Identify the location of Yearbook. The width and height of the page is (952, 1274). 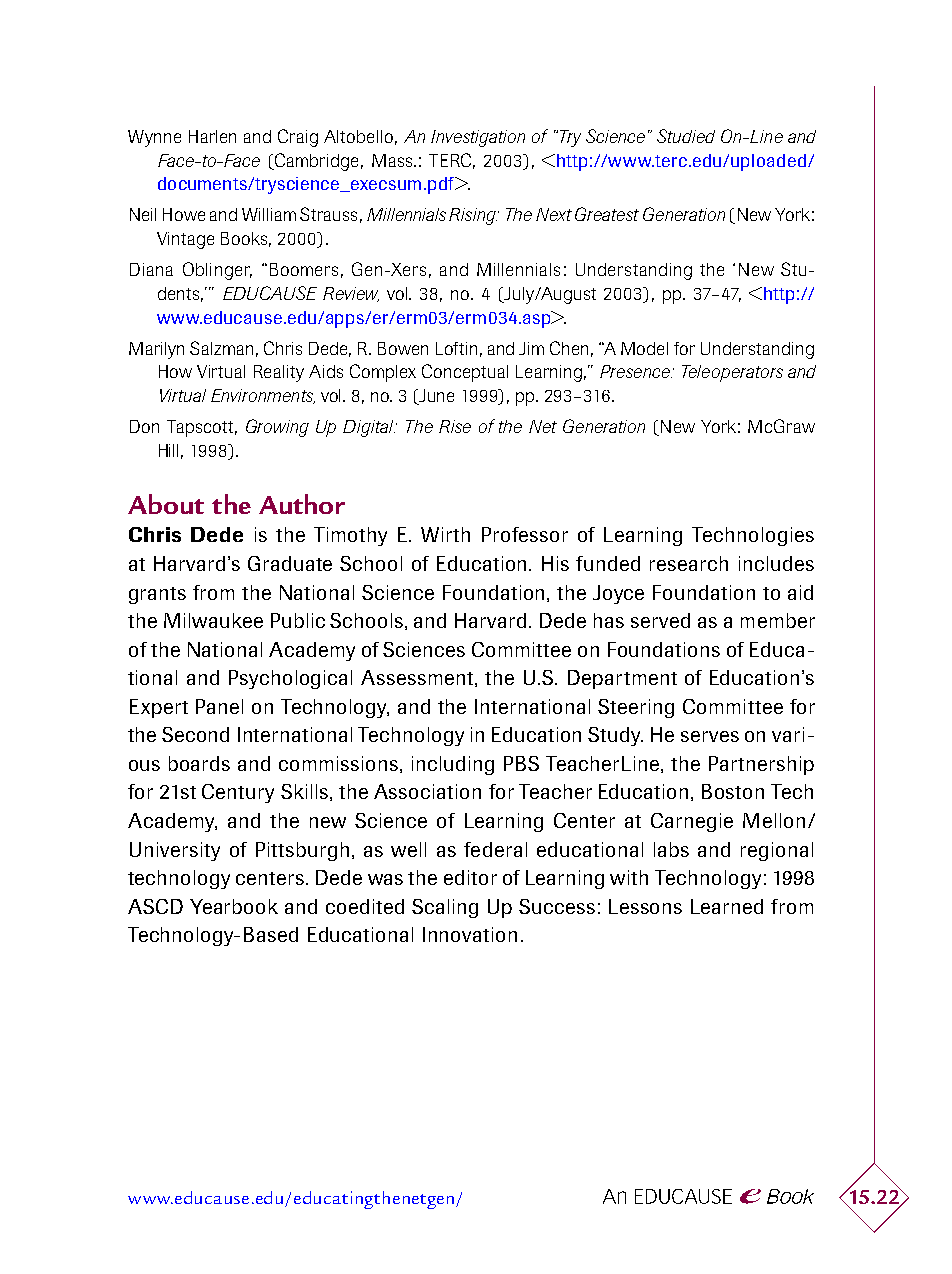
(234, 906).
